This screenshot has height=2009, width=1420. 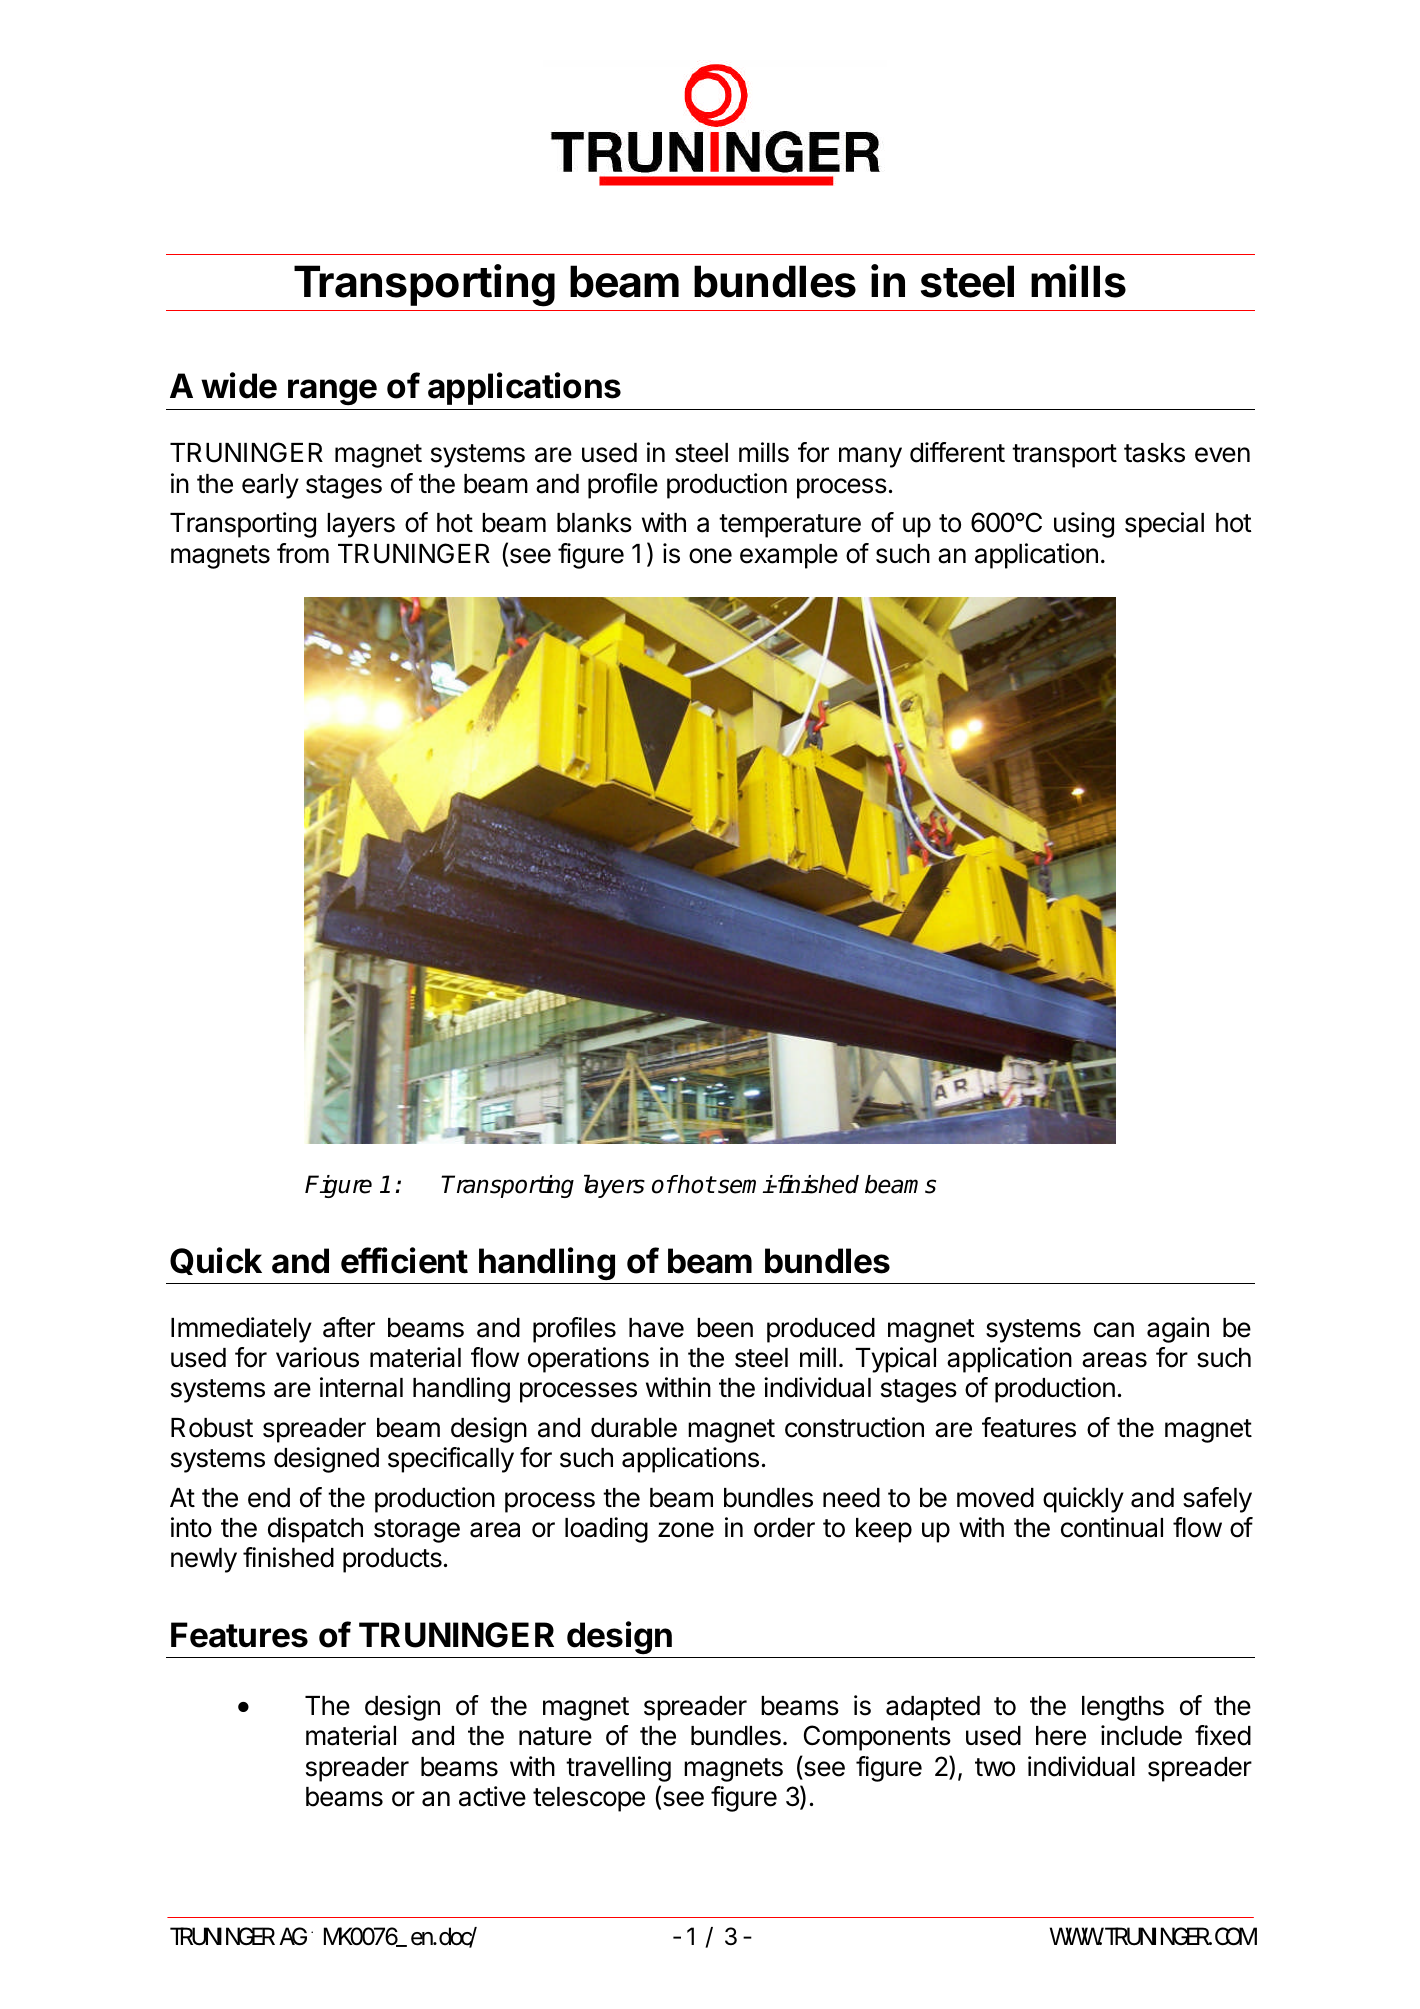 What do you see at coordinates (789, 556) in the screenshot?
I see `example` at bounding box center [789, 556].
